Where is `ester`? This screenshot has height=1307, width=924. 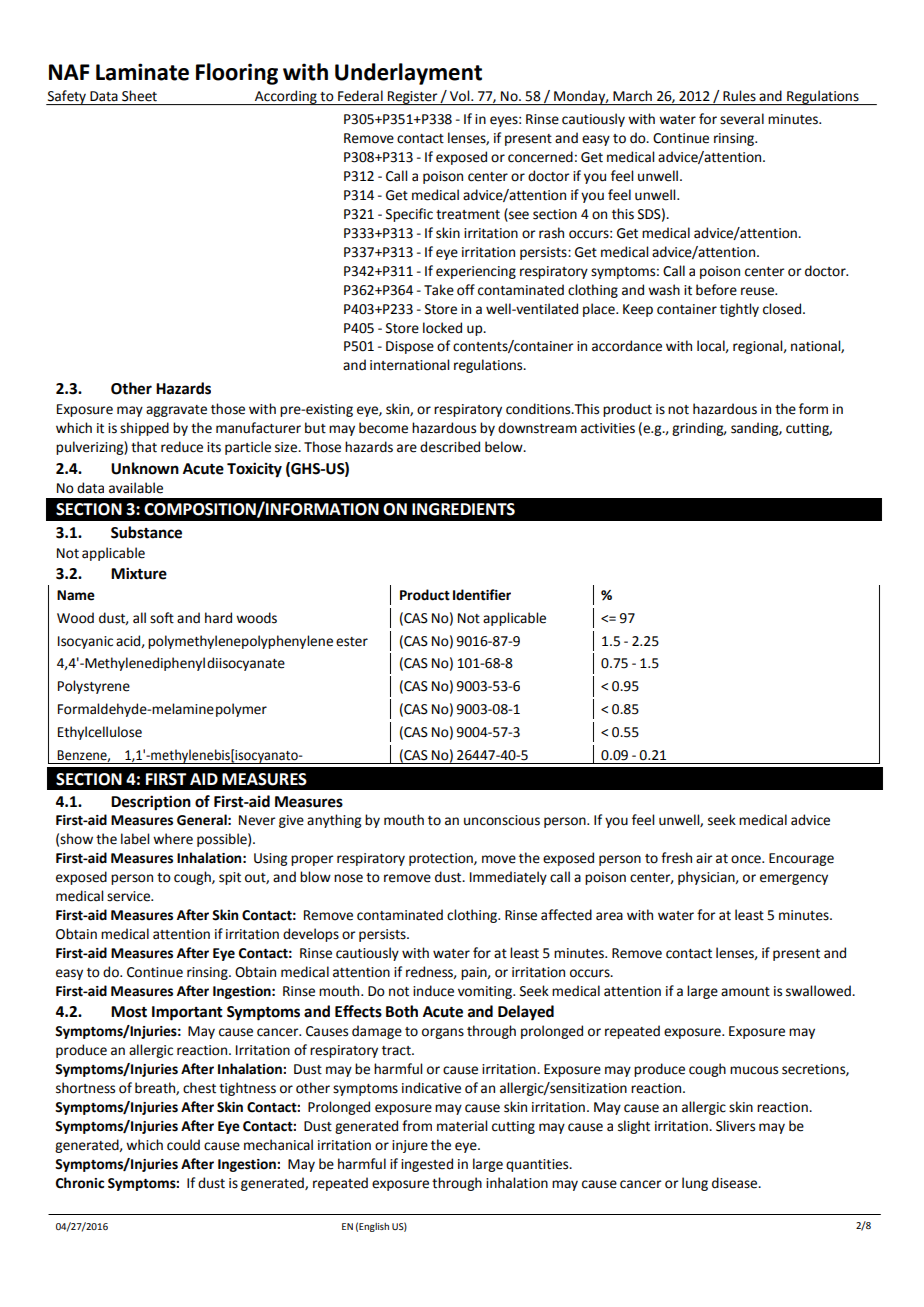
ester is located at coordinates (352, 642).
